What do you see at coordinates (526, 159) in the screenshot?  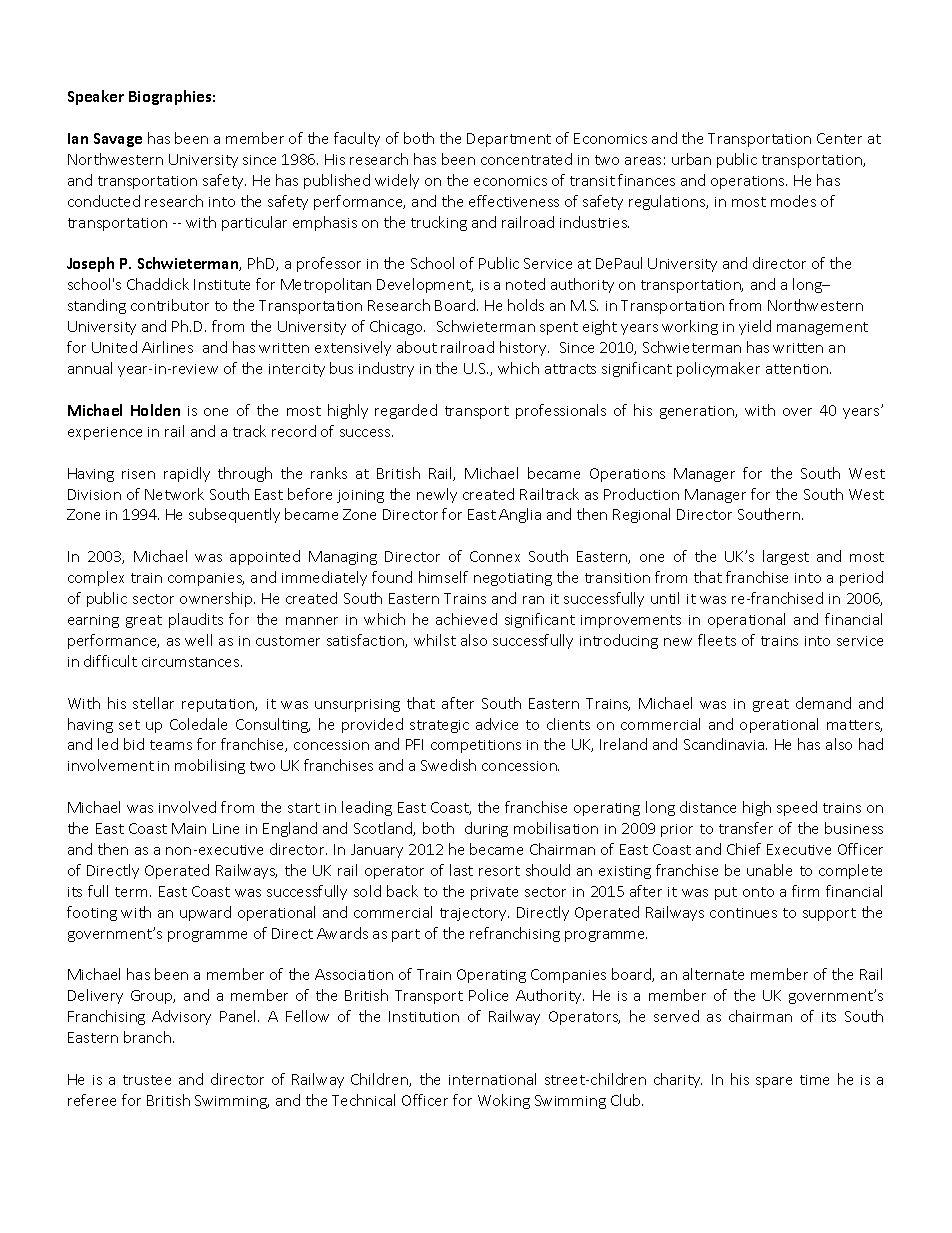 I see `concentrated` at bounding box center [526, 159].
